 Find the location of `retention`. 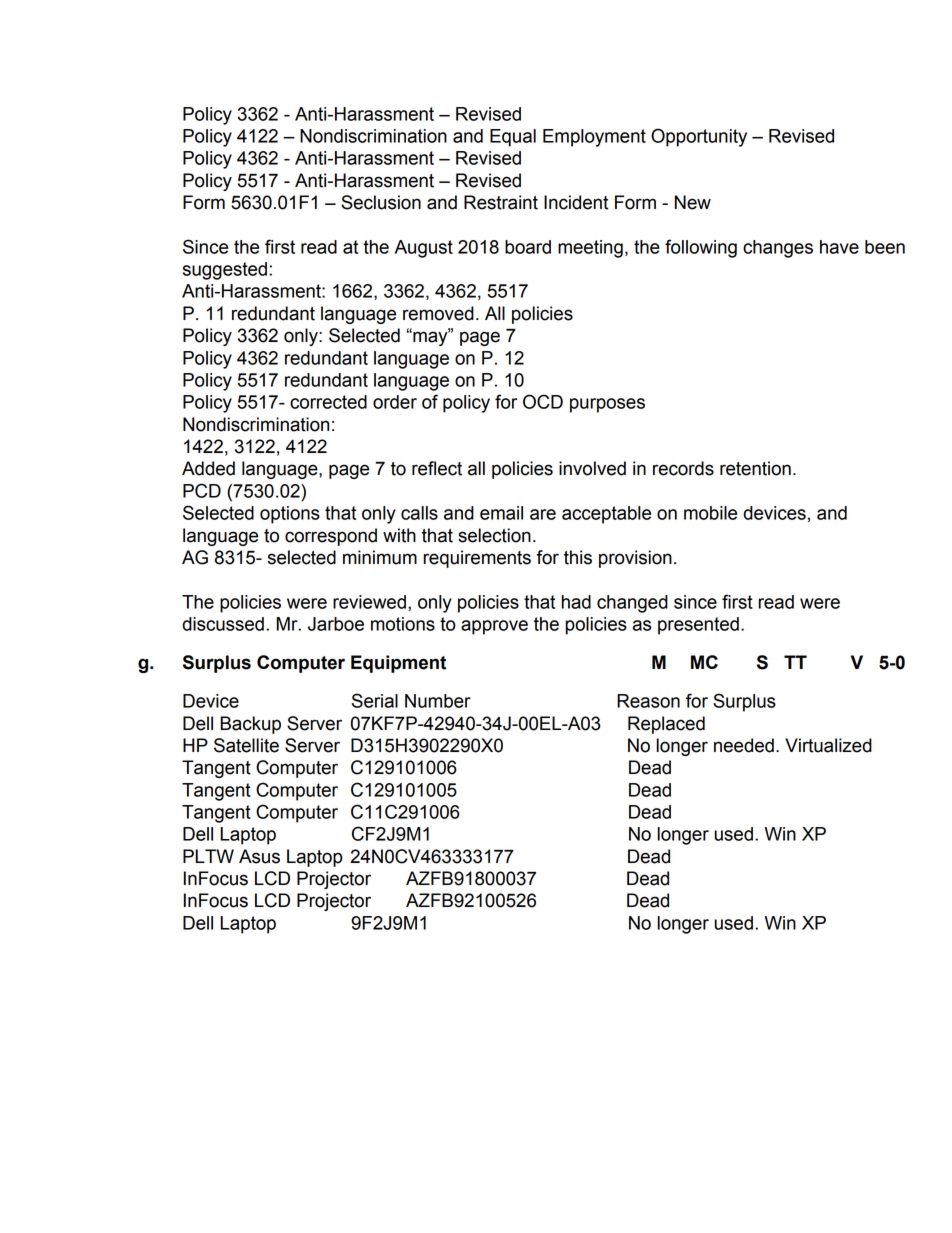

retention is located at coordinates (755, 468).
